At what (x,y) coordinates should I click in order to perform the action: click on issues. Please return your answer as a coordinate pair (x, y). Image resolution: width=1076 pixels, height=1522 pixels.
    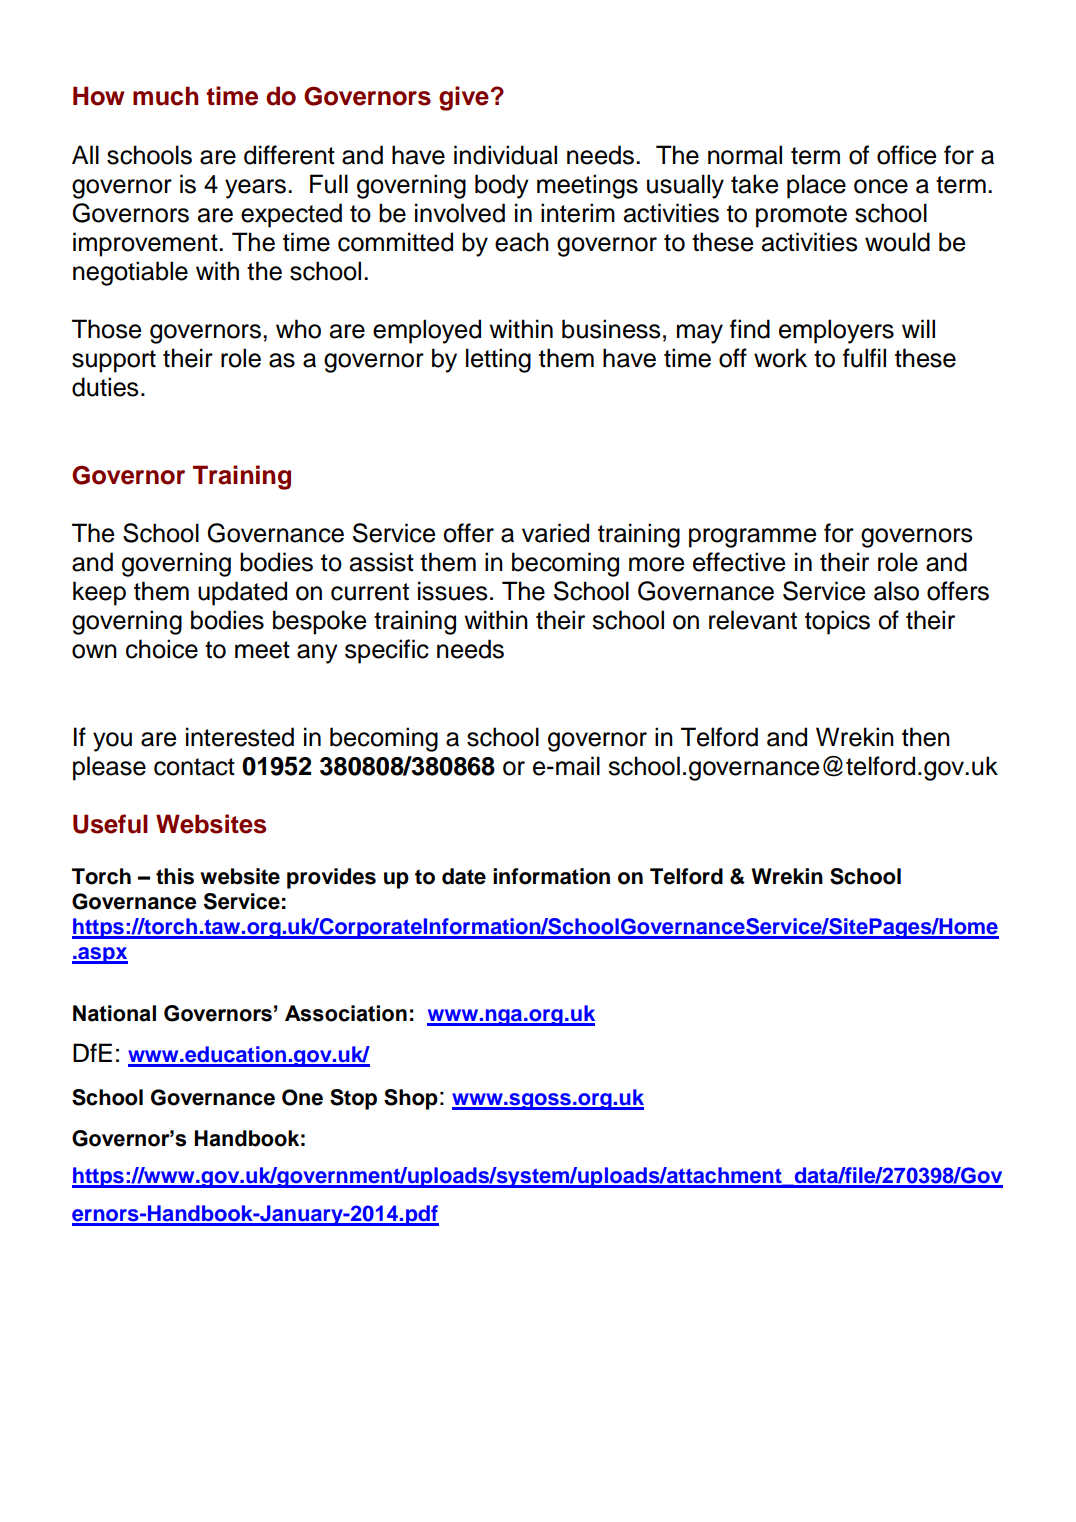
    Looking at the image, I should click on (453, 591).
